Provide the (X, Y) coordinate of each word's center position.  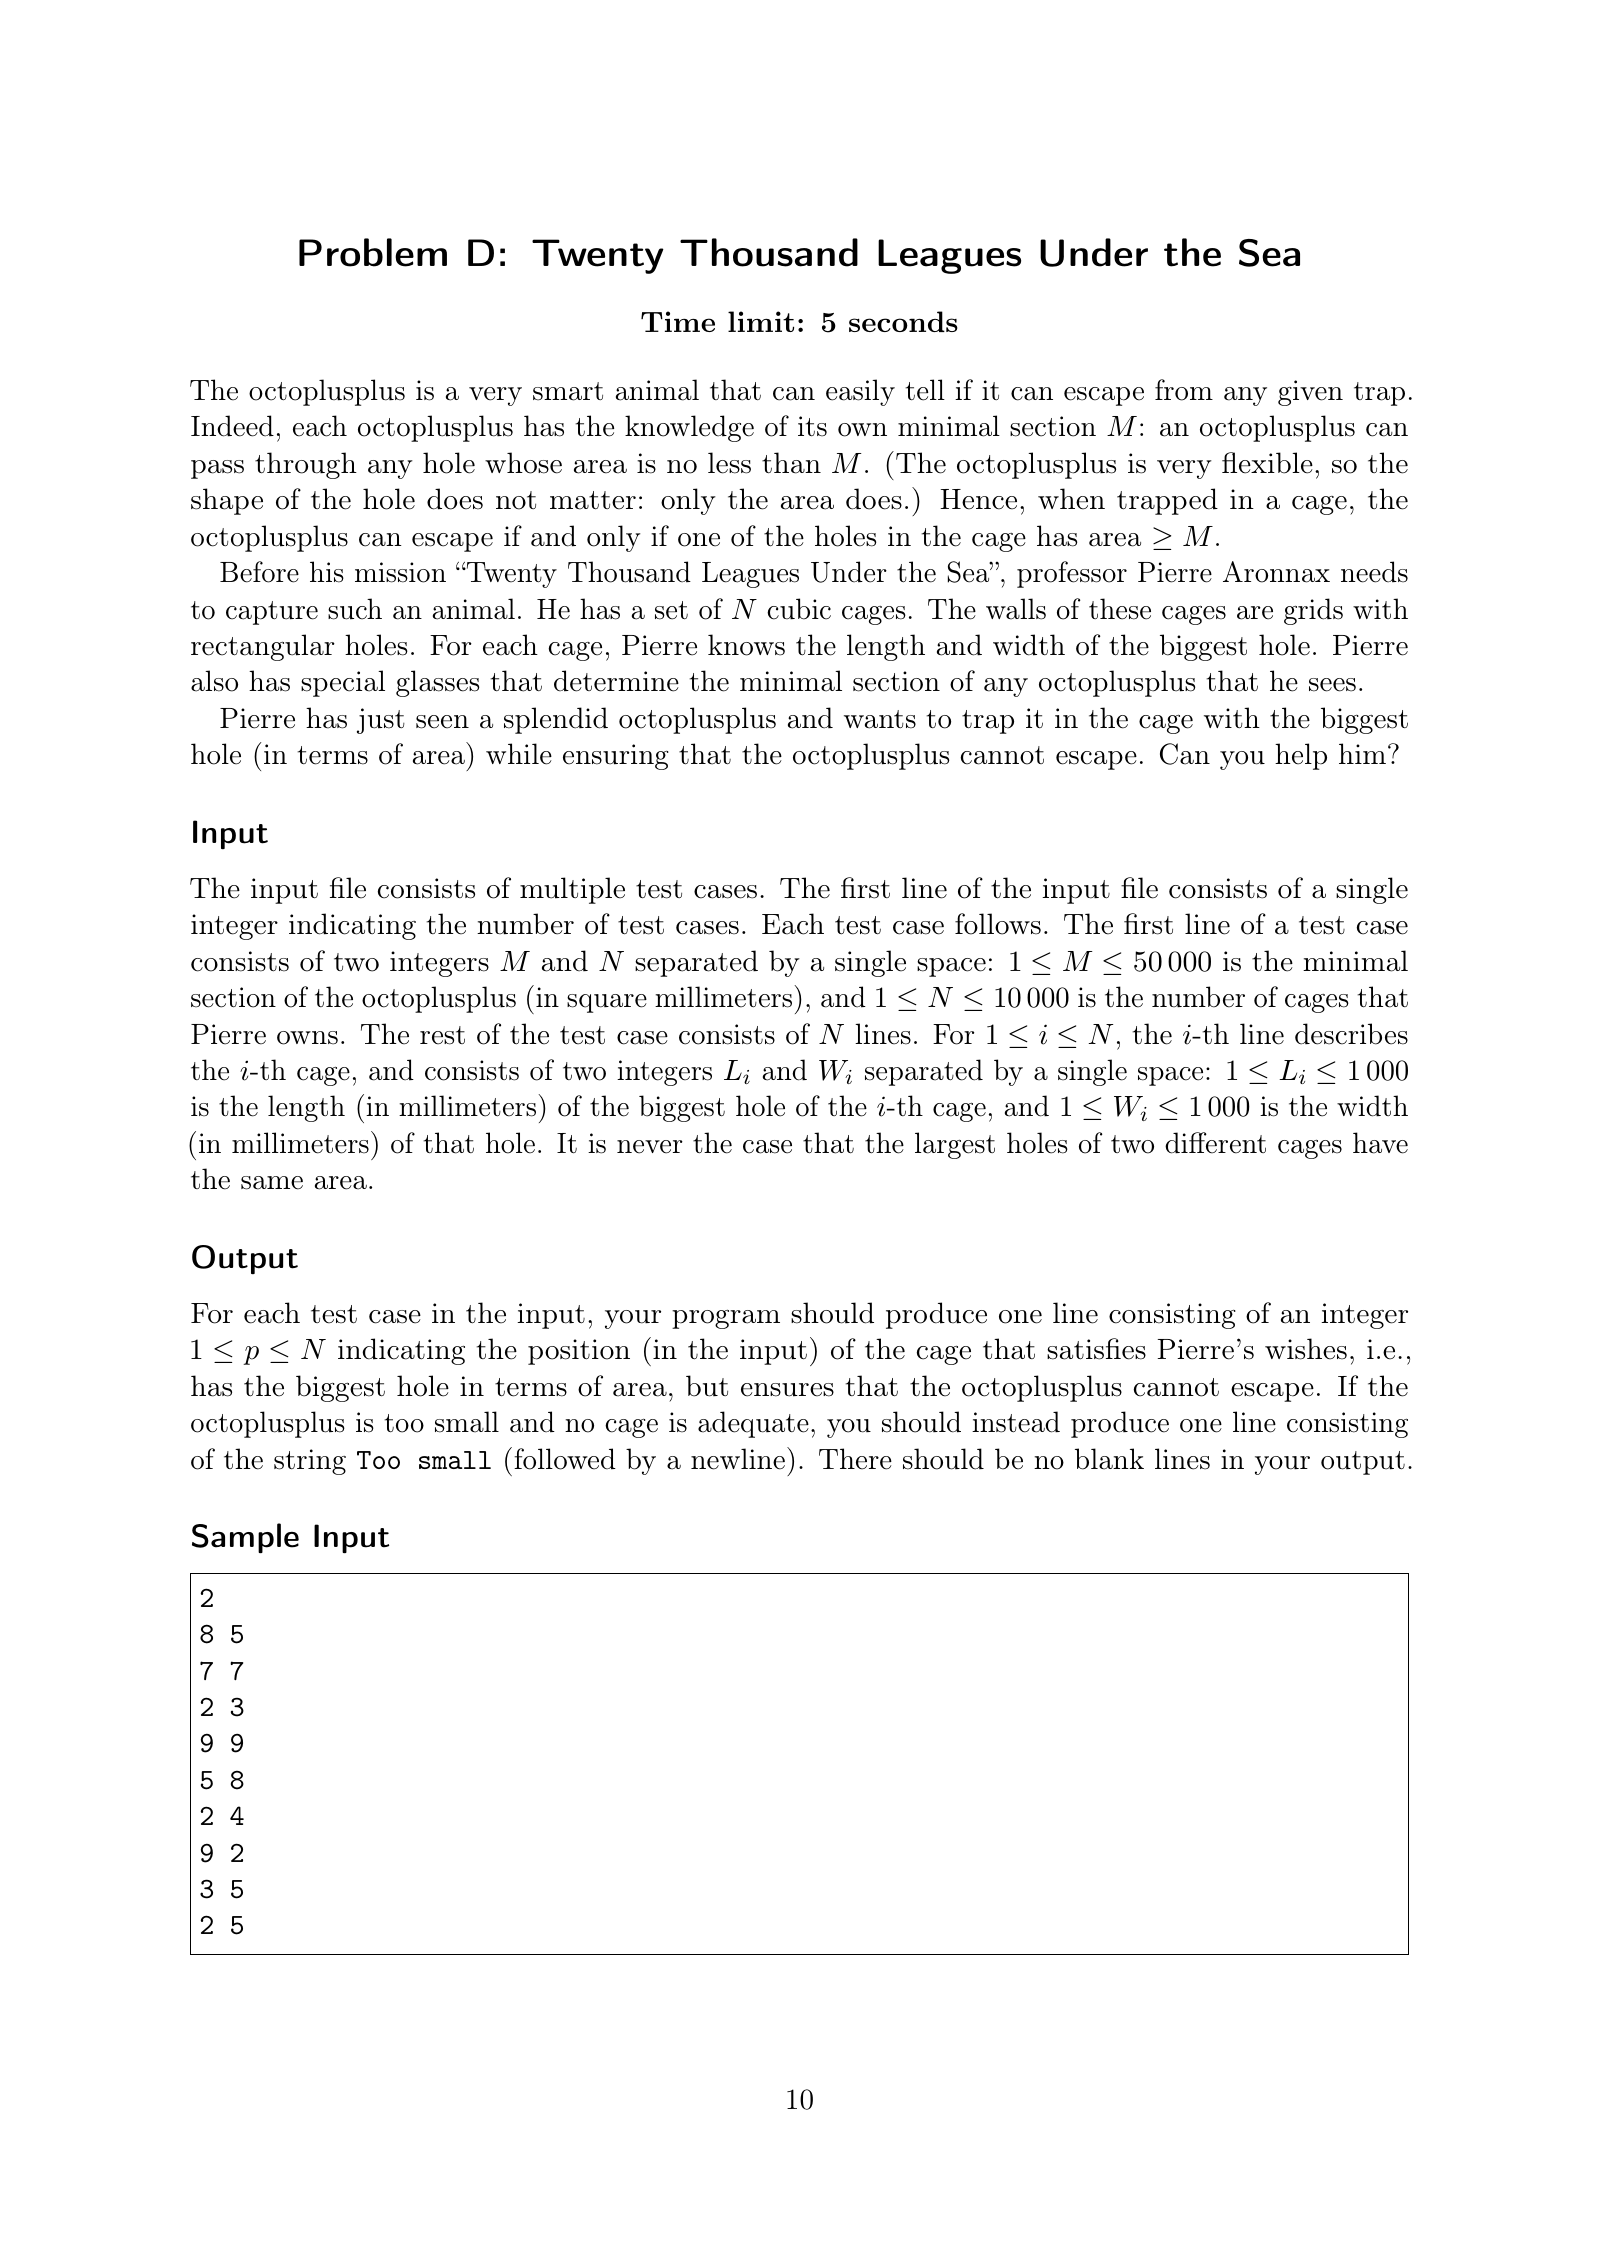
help (1301, 756)
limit (761, 321)
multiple (572, 890)
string (310, 1462)
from (1184, 390)
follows (998, 924)
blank (1109, 1459)
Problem (373, 252)
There (855, 1459)
